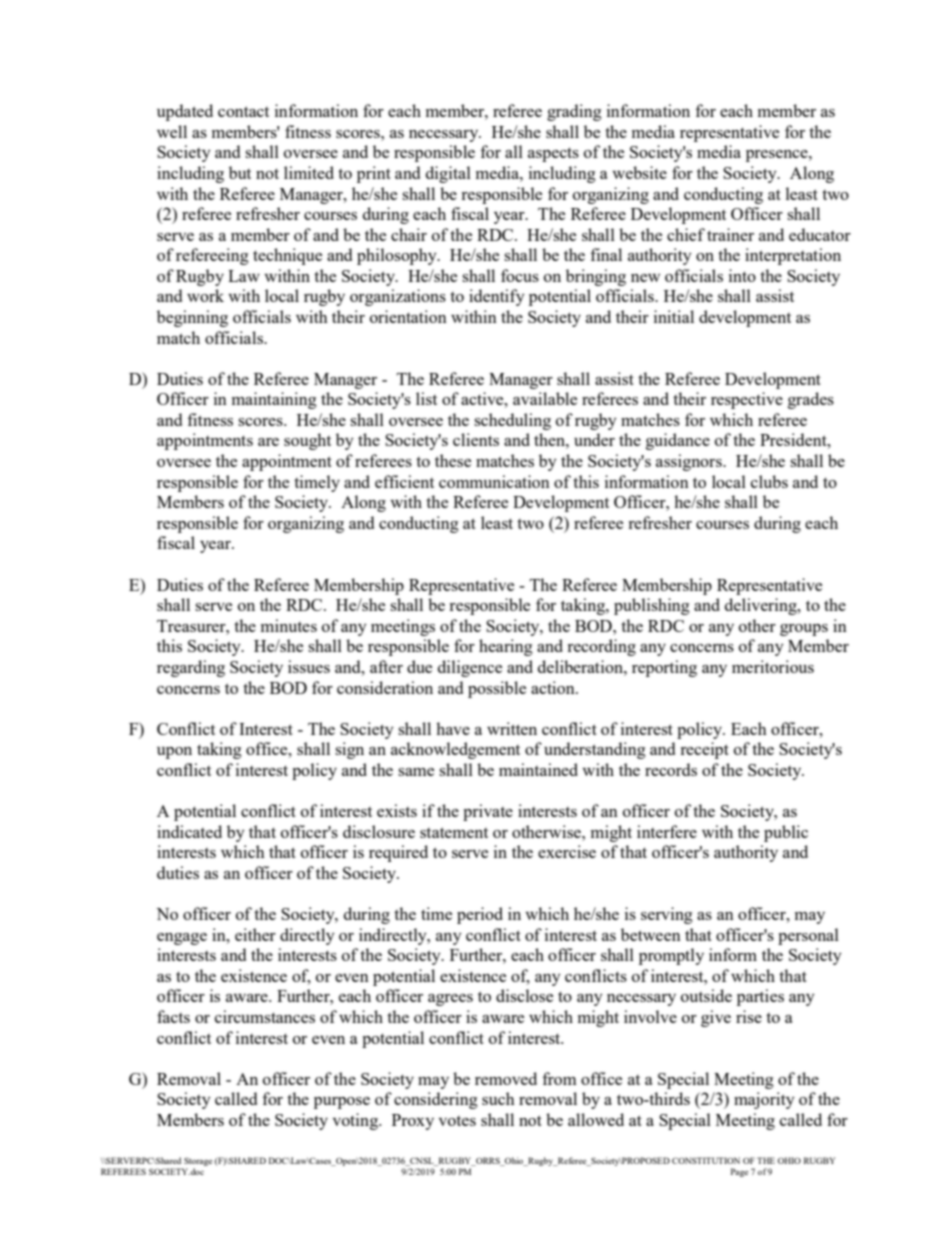 This screenshot has height=1233, width=952. I want to click on but, so click(240, 172).
